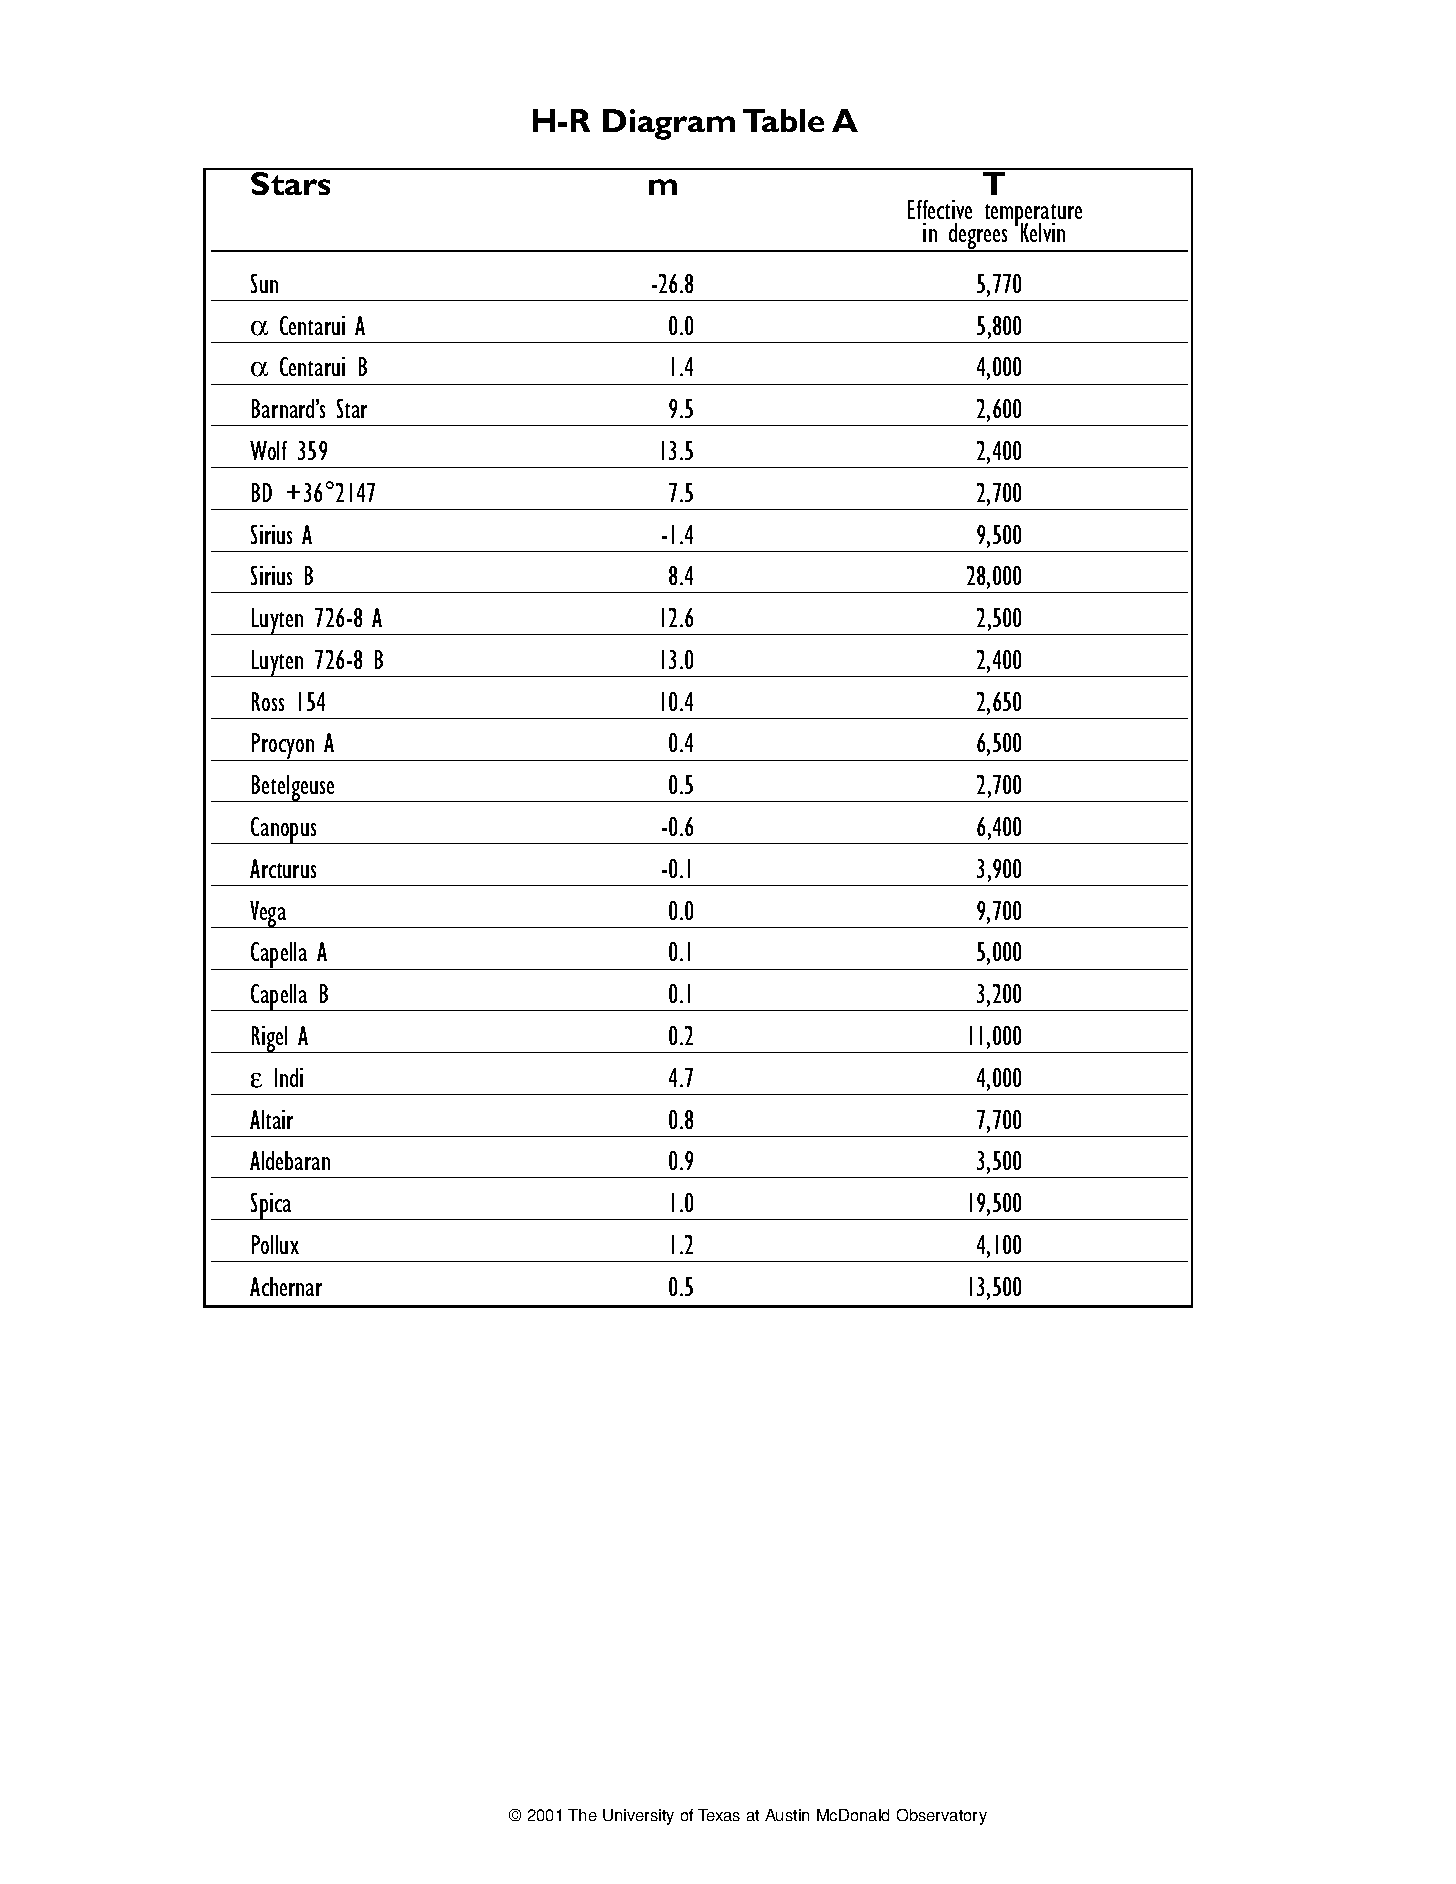  What do you see at coordinates (269, 914) in the document?
I see `Vega` at bounding box center [269, 914].
